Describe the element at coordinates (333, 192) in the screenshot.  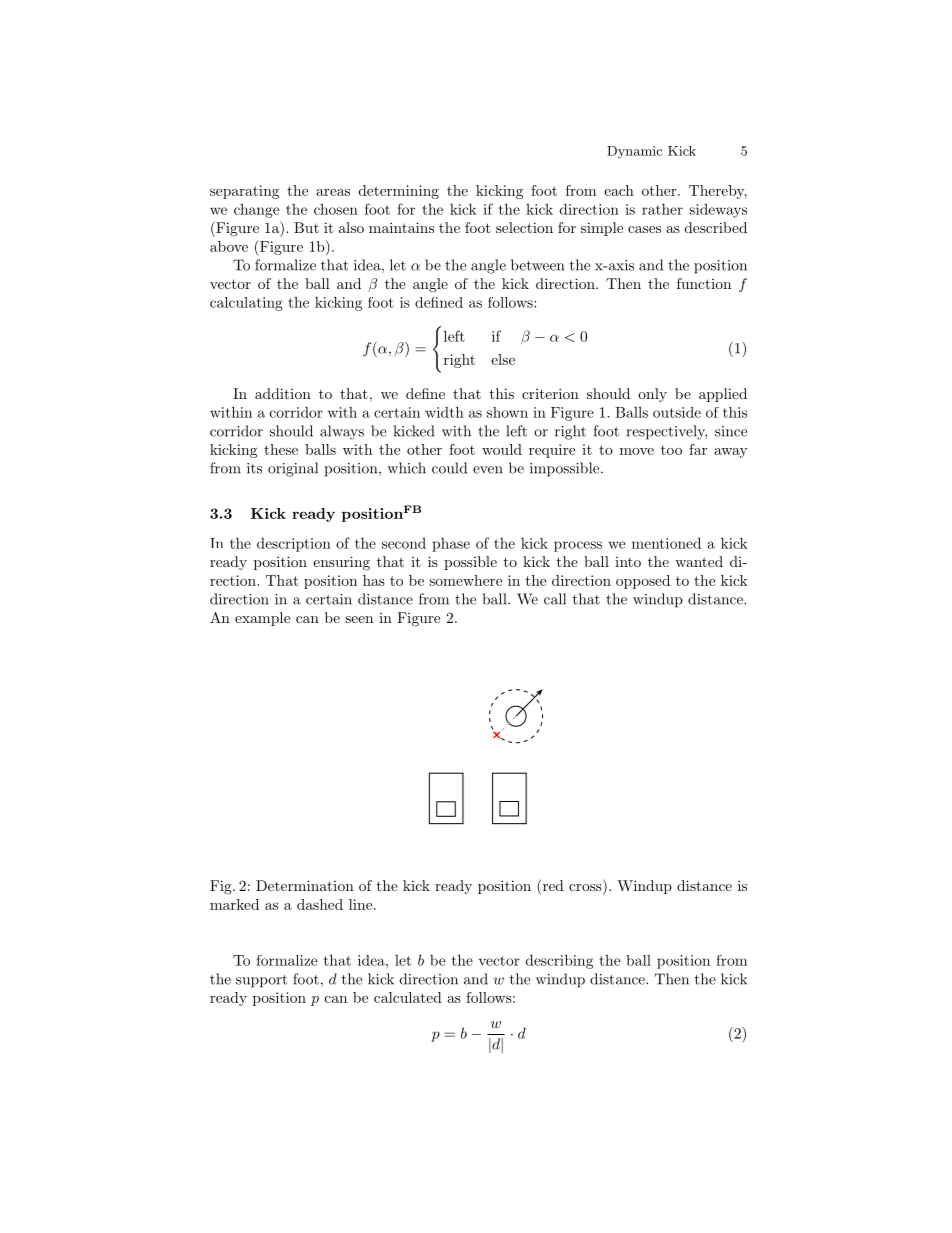
I see `areas` at that location.
